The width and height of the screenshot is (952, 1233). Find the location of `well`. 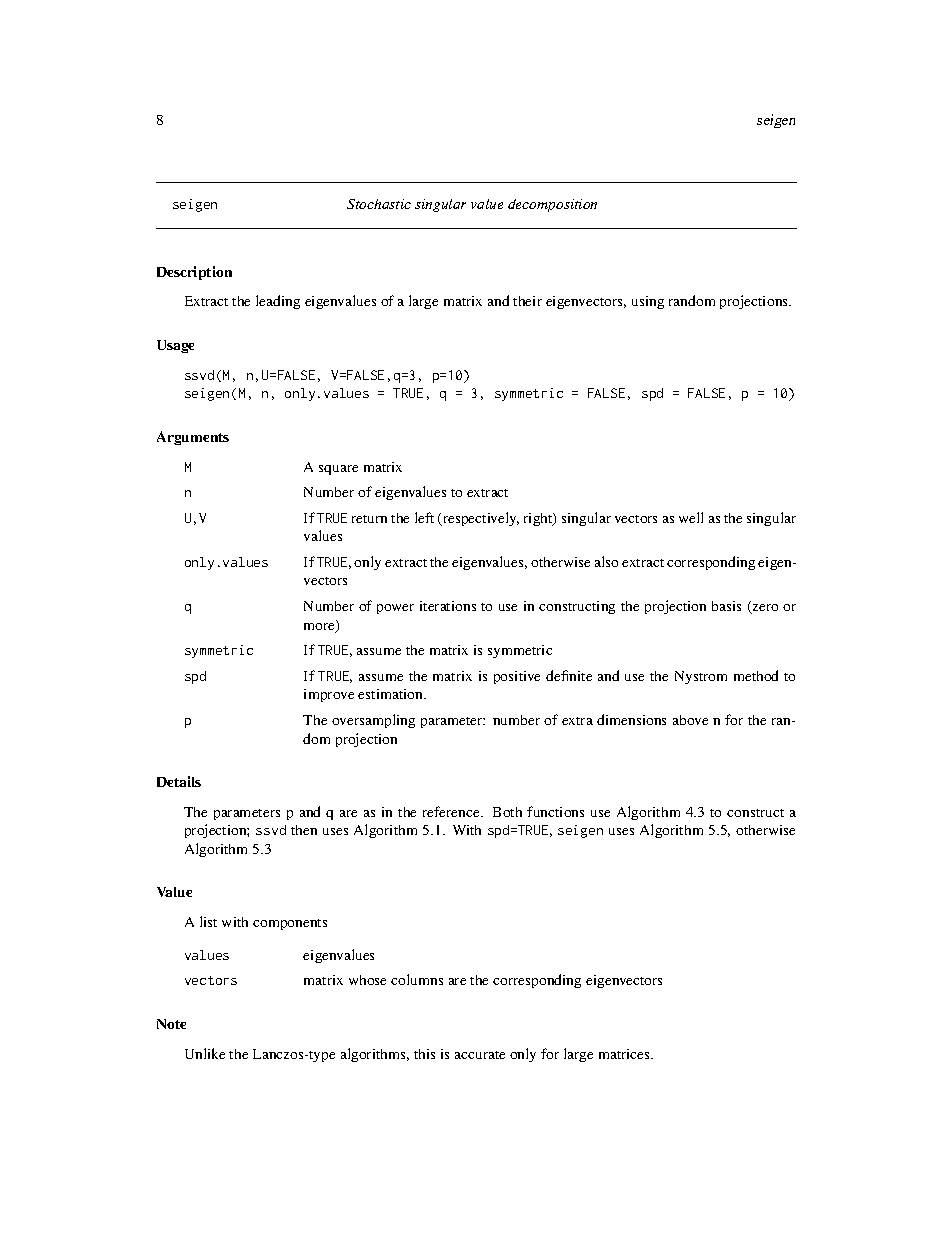

well is located at coordinates (691, 517).
